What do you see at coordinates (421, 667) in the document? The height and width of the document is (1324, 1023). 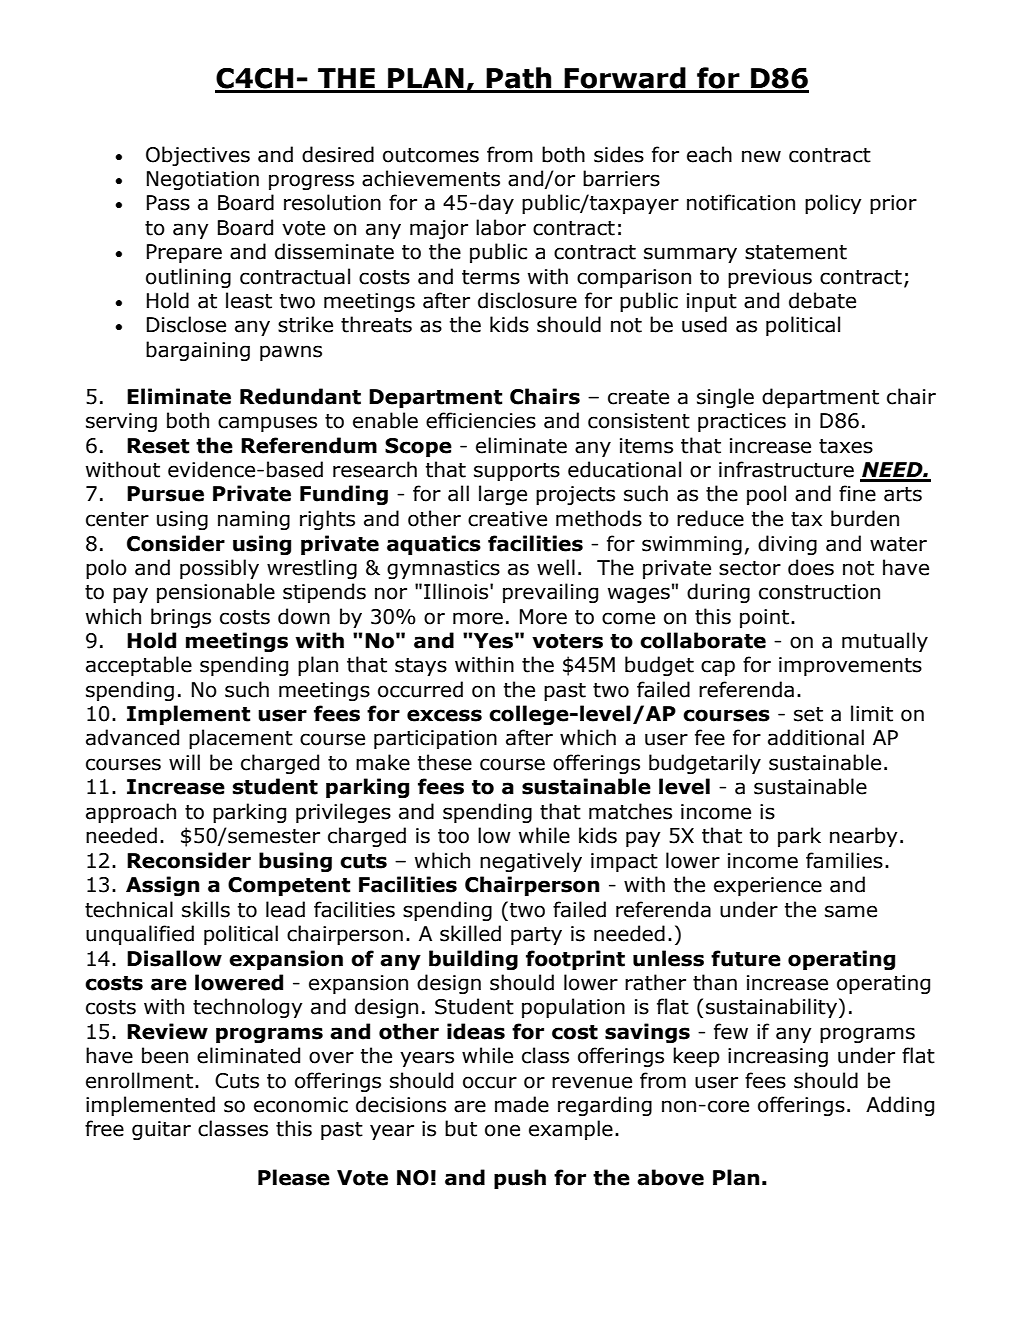 I see `stays` at bounding box center [421, 667].
